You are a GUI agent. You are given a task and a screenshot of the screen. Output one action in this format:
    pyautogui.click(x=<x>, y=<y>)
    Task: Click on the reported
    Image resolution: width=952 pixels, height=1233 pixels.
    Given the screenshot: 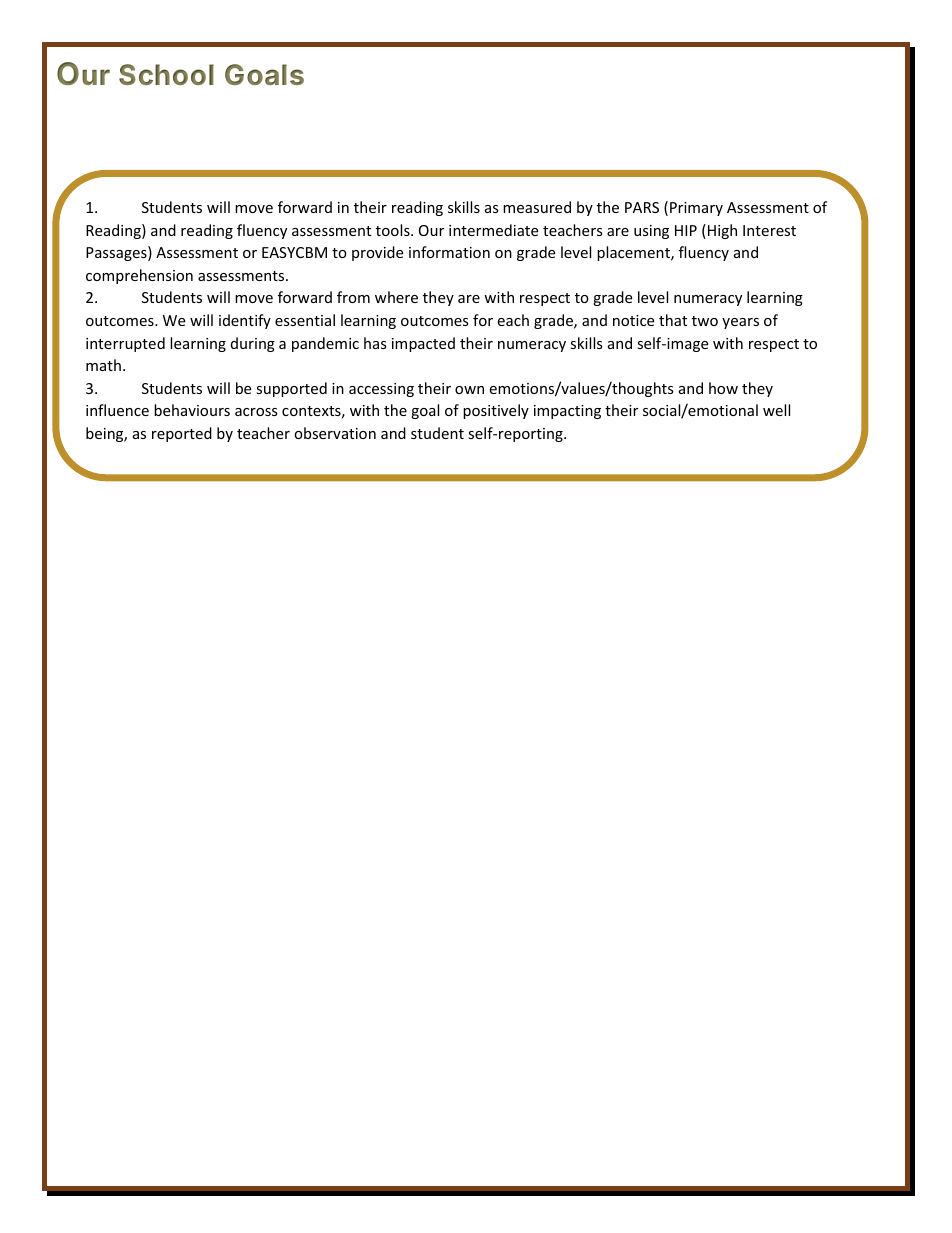 What is the action you would take?
    pyautogui.click(x=182, y=434)
